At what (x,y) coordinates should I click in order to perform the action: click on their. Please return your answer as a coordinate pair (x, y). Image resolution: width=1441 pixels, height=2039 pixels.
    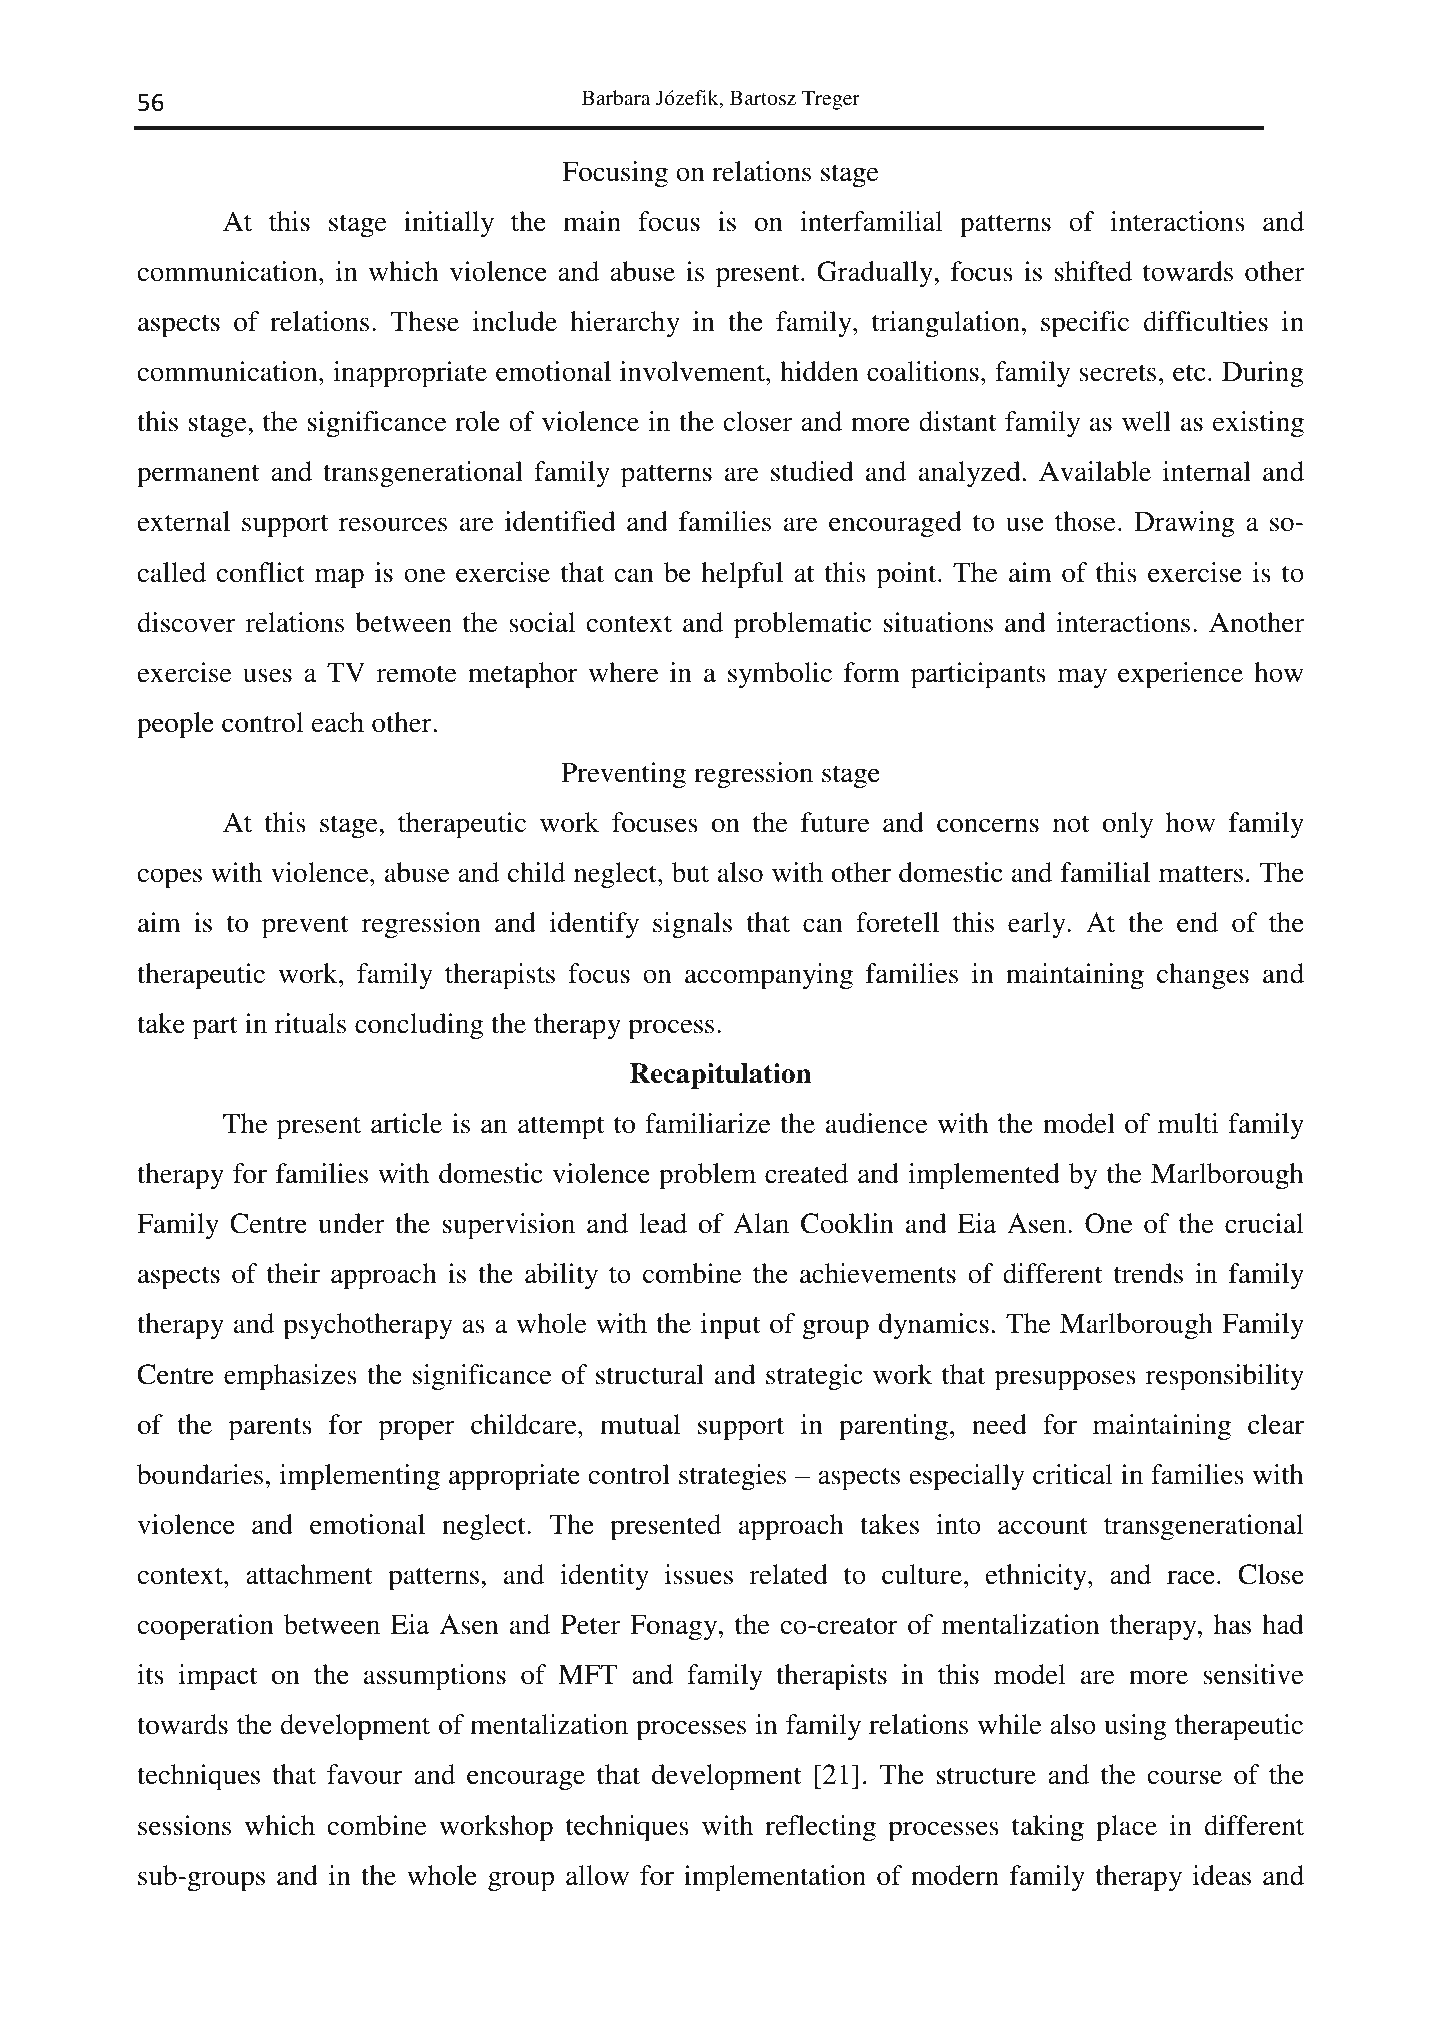
    Looking at the image, I should click on (293, 1273).
